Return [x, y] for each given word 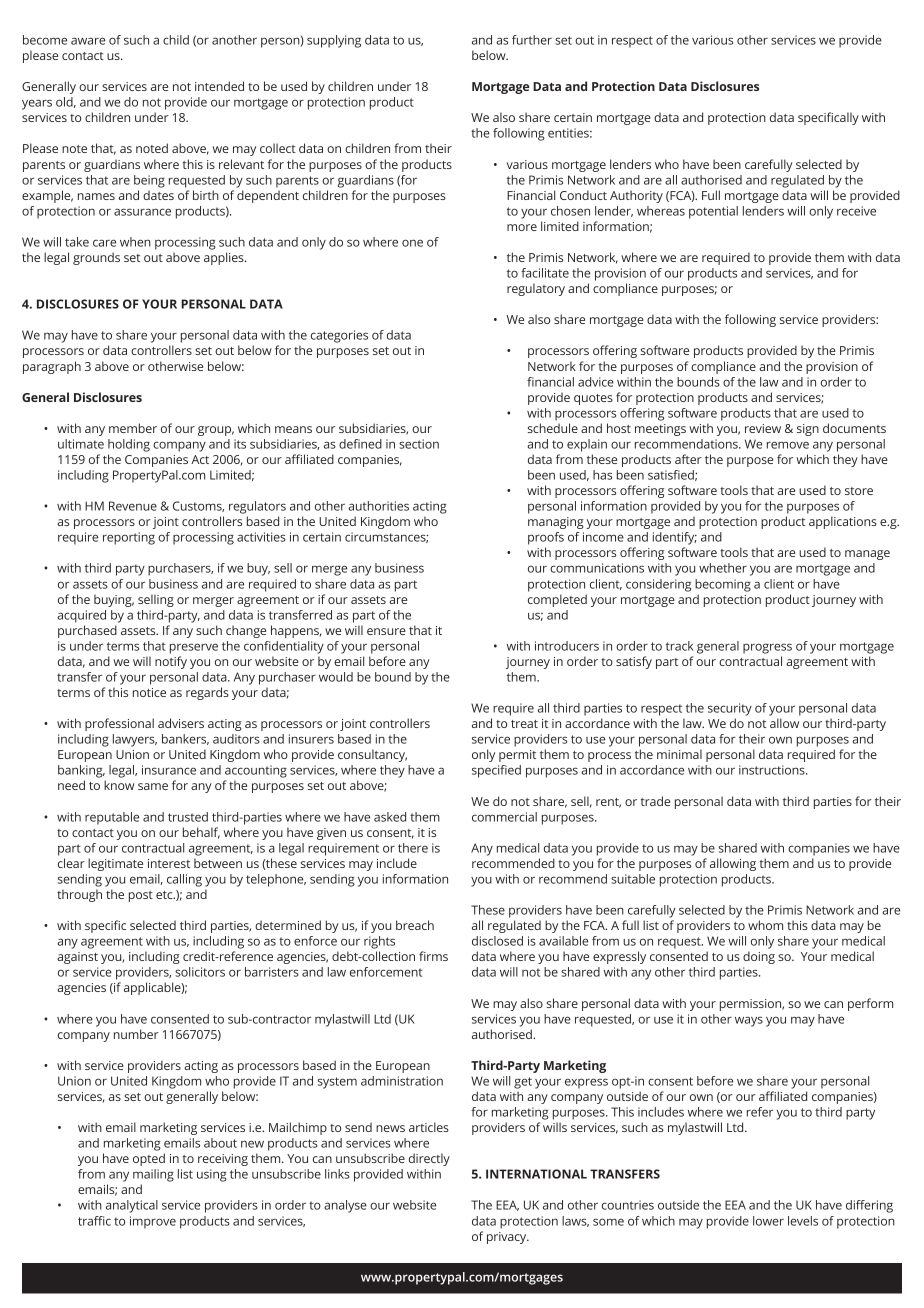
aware [88, 41]
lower [768, 1221]
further [532, 40]
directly [429, 1159]
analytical [132, 1206]
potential [713, 212]
